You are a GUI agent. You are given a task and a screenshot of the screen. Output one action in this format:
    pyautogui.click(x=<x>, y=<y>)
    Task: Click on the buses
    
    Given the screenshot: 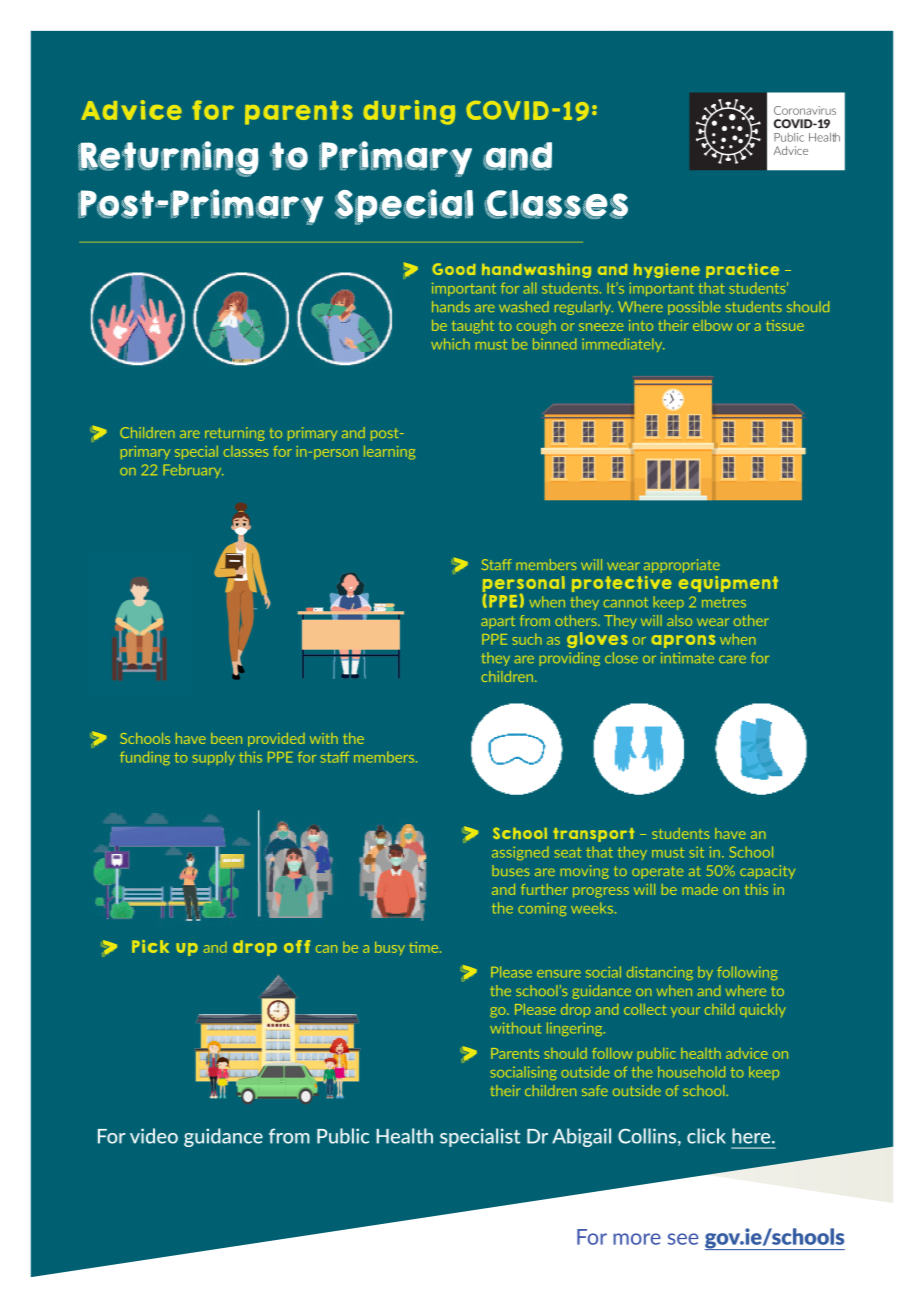 What is the action you would take?
    pyautogui.click(x=511, y=870)
